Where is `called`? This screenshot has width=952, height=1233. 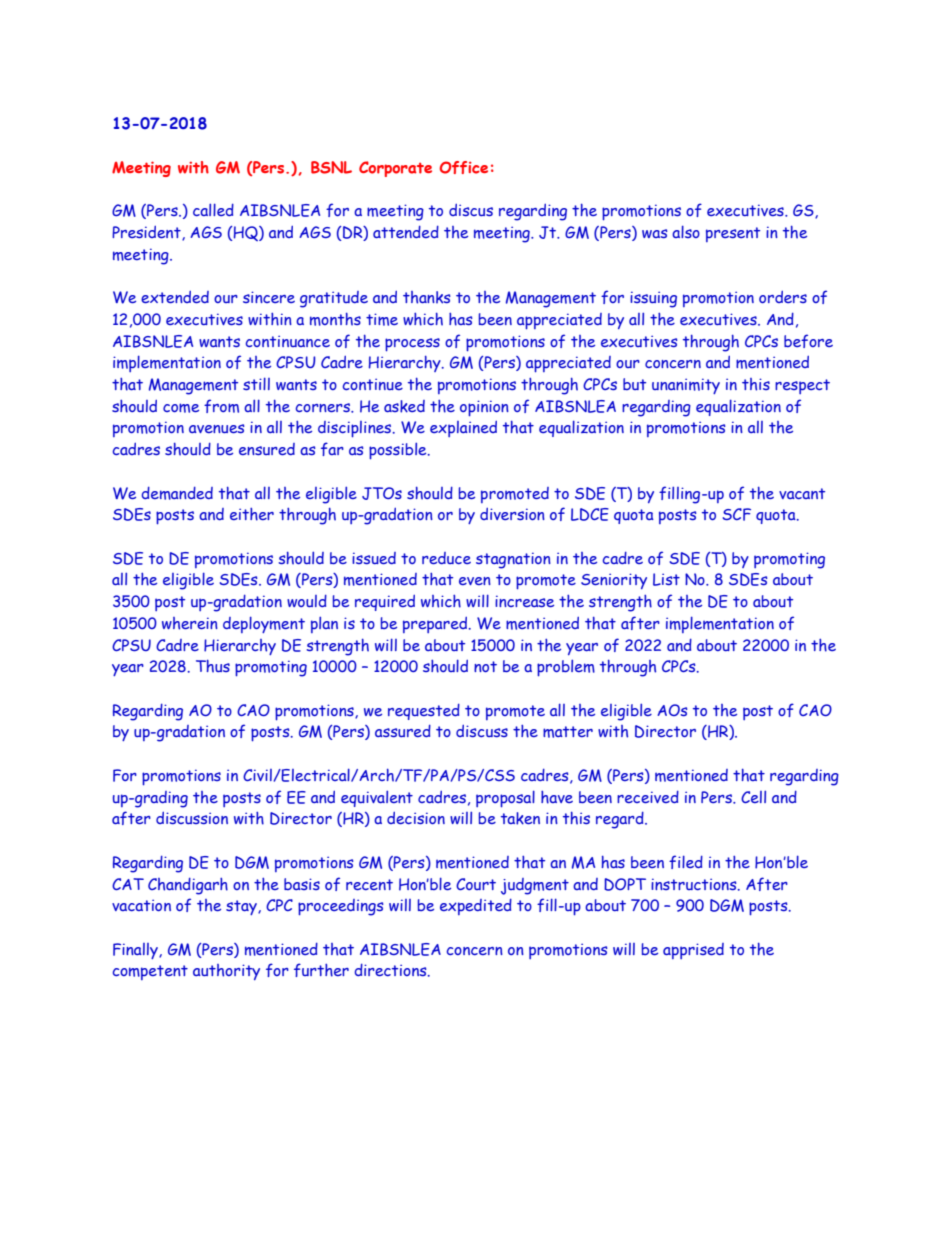 called is located at coordinates (213, 209).
